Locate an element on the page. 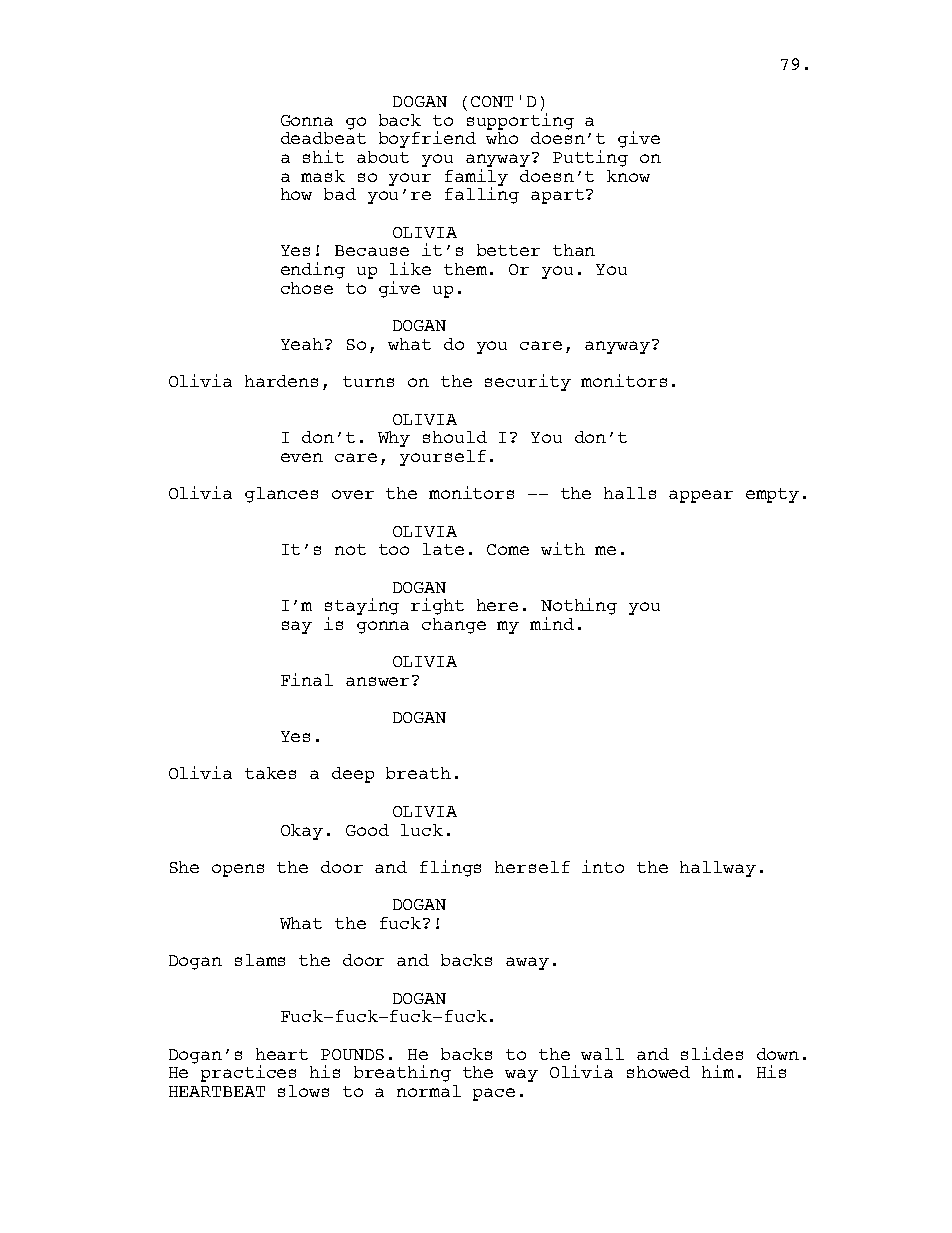 The width and height of the image is (952, 1233). pace is located at coordinates (494, 1094).
